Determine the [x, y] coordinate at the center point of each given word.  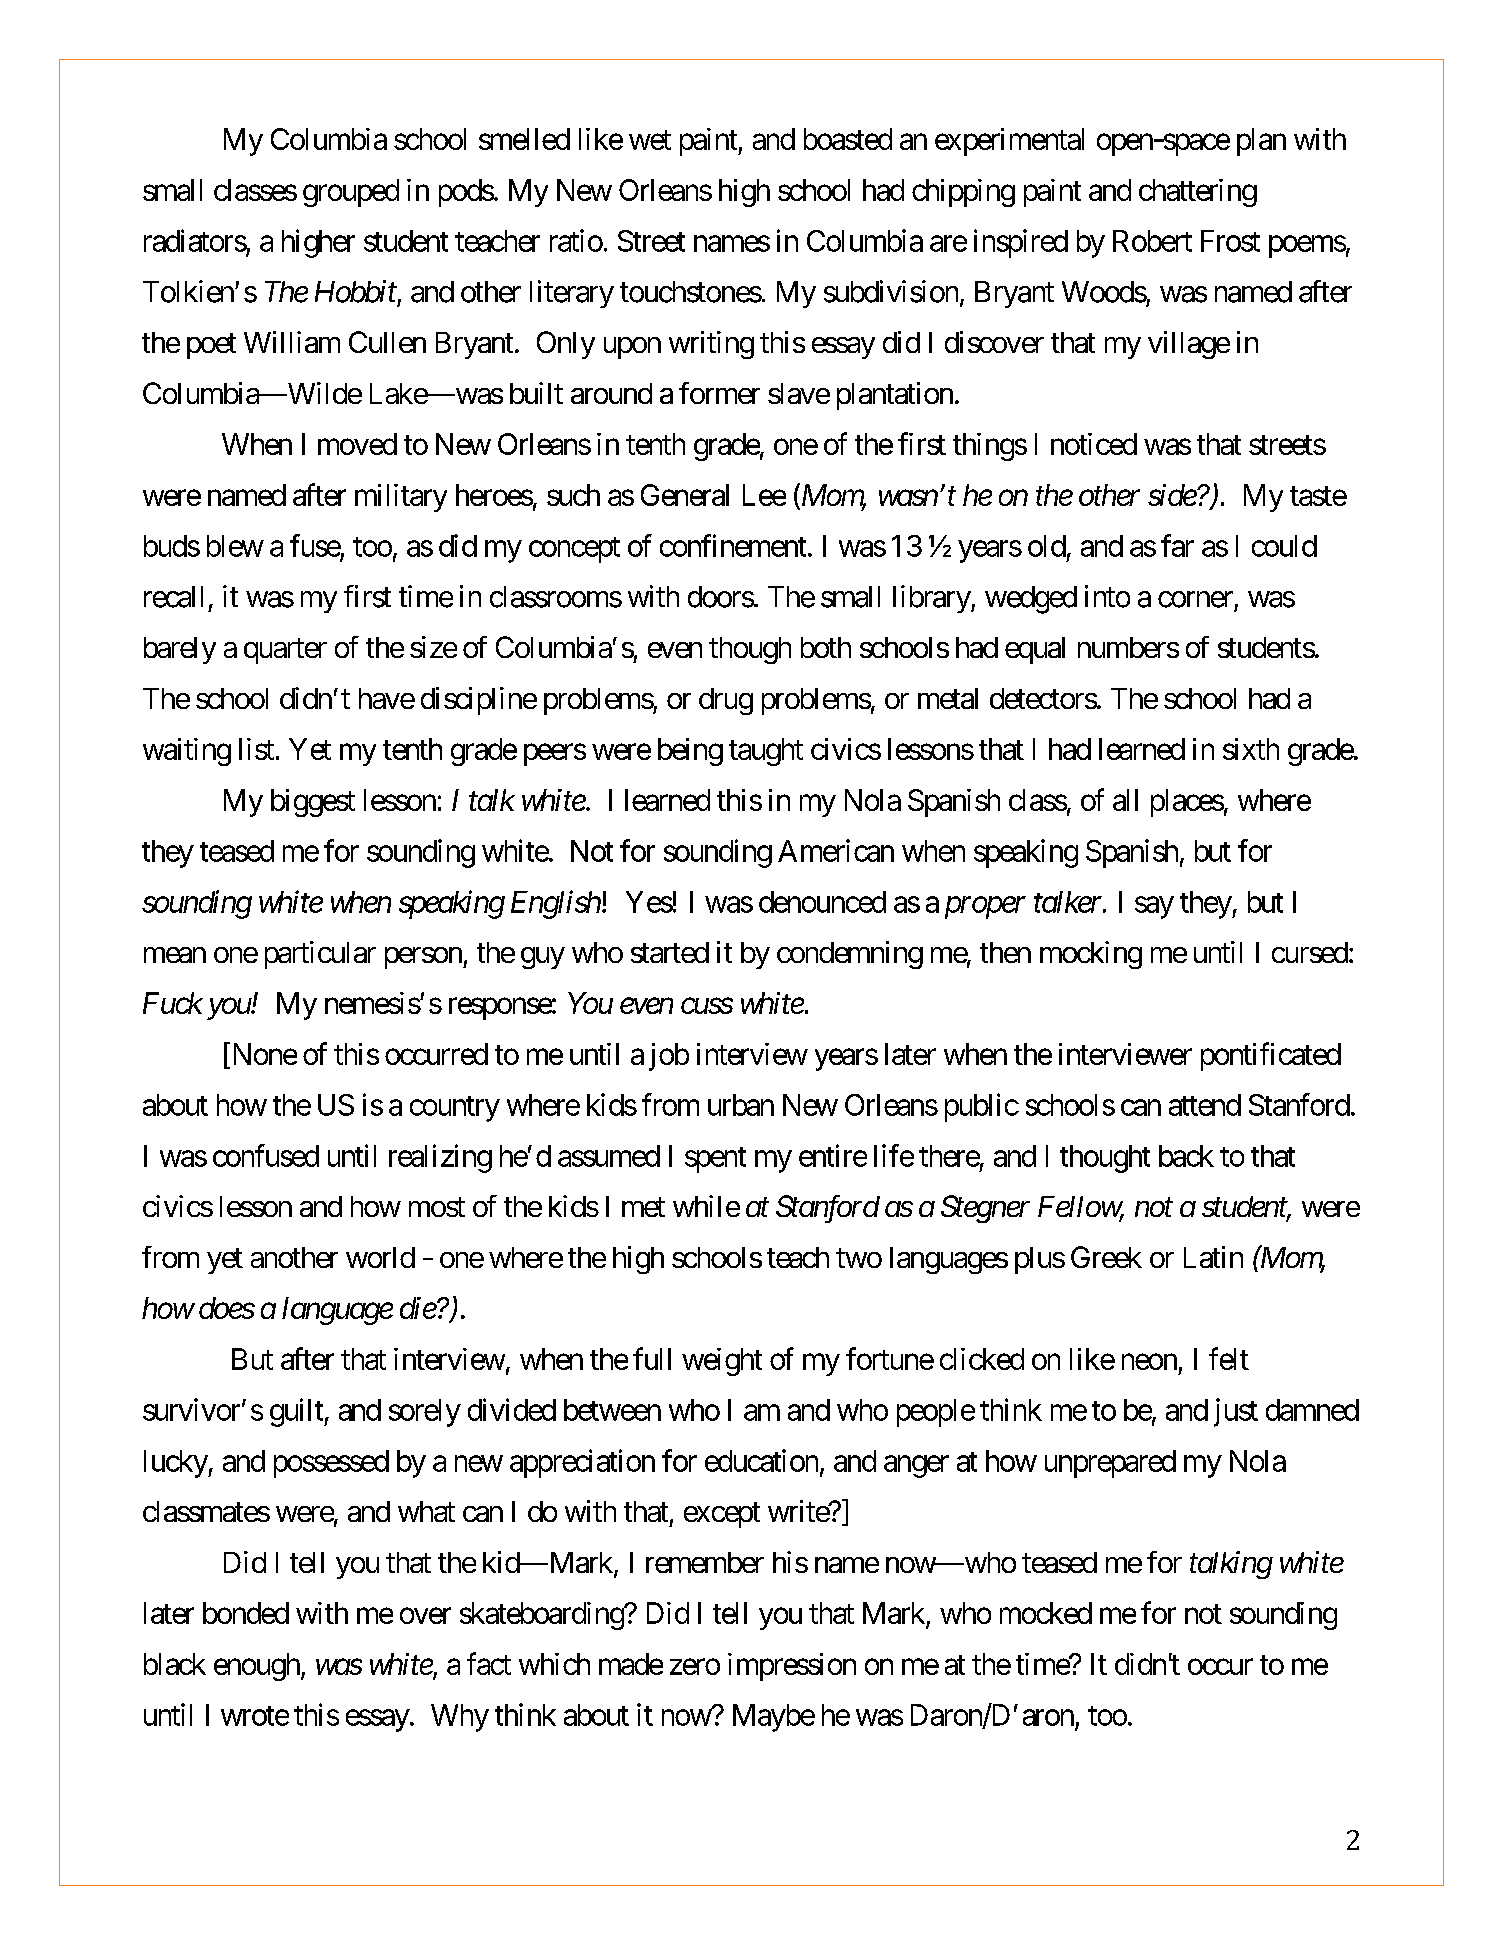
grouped [351, 193]
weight [722, 1362]
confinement [733, 545]
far [1177, 545]
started [670, 952]
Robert [1152, 241]
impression [792, 1667]
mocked [1046, 1613]
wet [650, 140]
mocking [1091, 955]
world [380, 1257]
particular [320, 955]
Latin [1213, 1257]
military [401, 498]
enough [257, 1667]
